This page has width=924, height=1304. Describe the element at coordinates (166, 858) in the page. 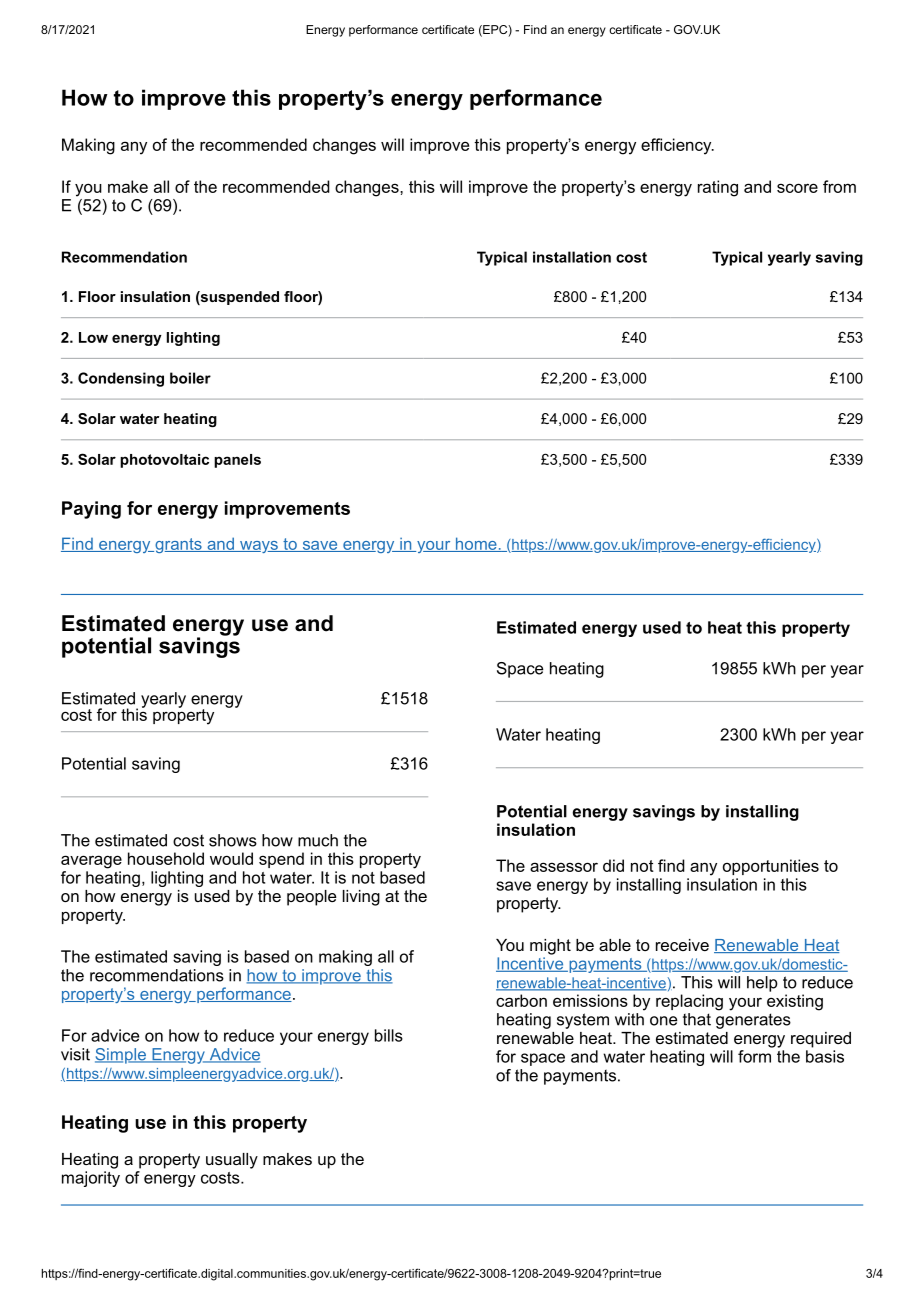

I see `household` at that location.
